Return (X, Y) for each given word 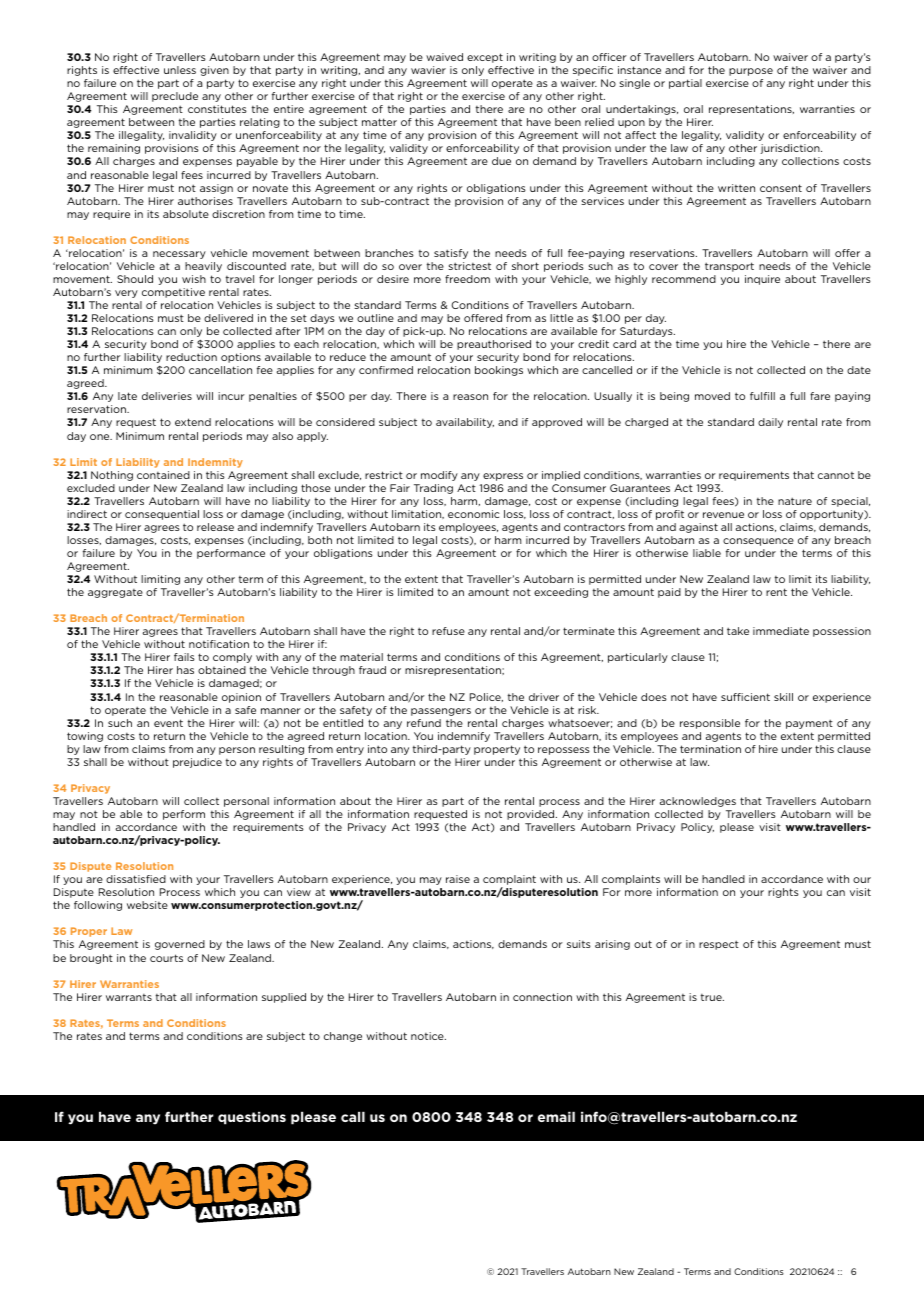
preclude (175, 97)
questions (252, 1118)
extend (193, 422)
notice (428, 1036)
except (485, 58)
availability (465, 423)
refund (424, 723)
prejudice (197, 763)
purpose (751, 72)
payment (809, 724)
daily (770, 423)
